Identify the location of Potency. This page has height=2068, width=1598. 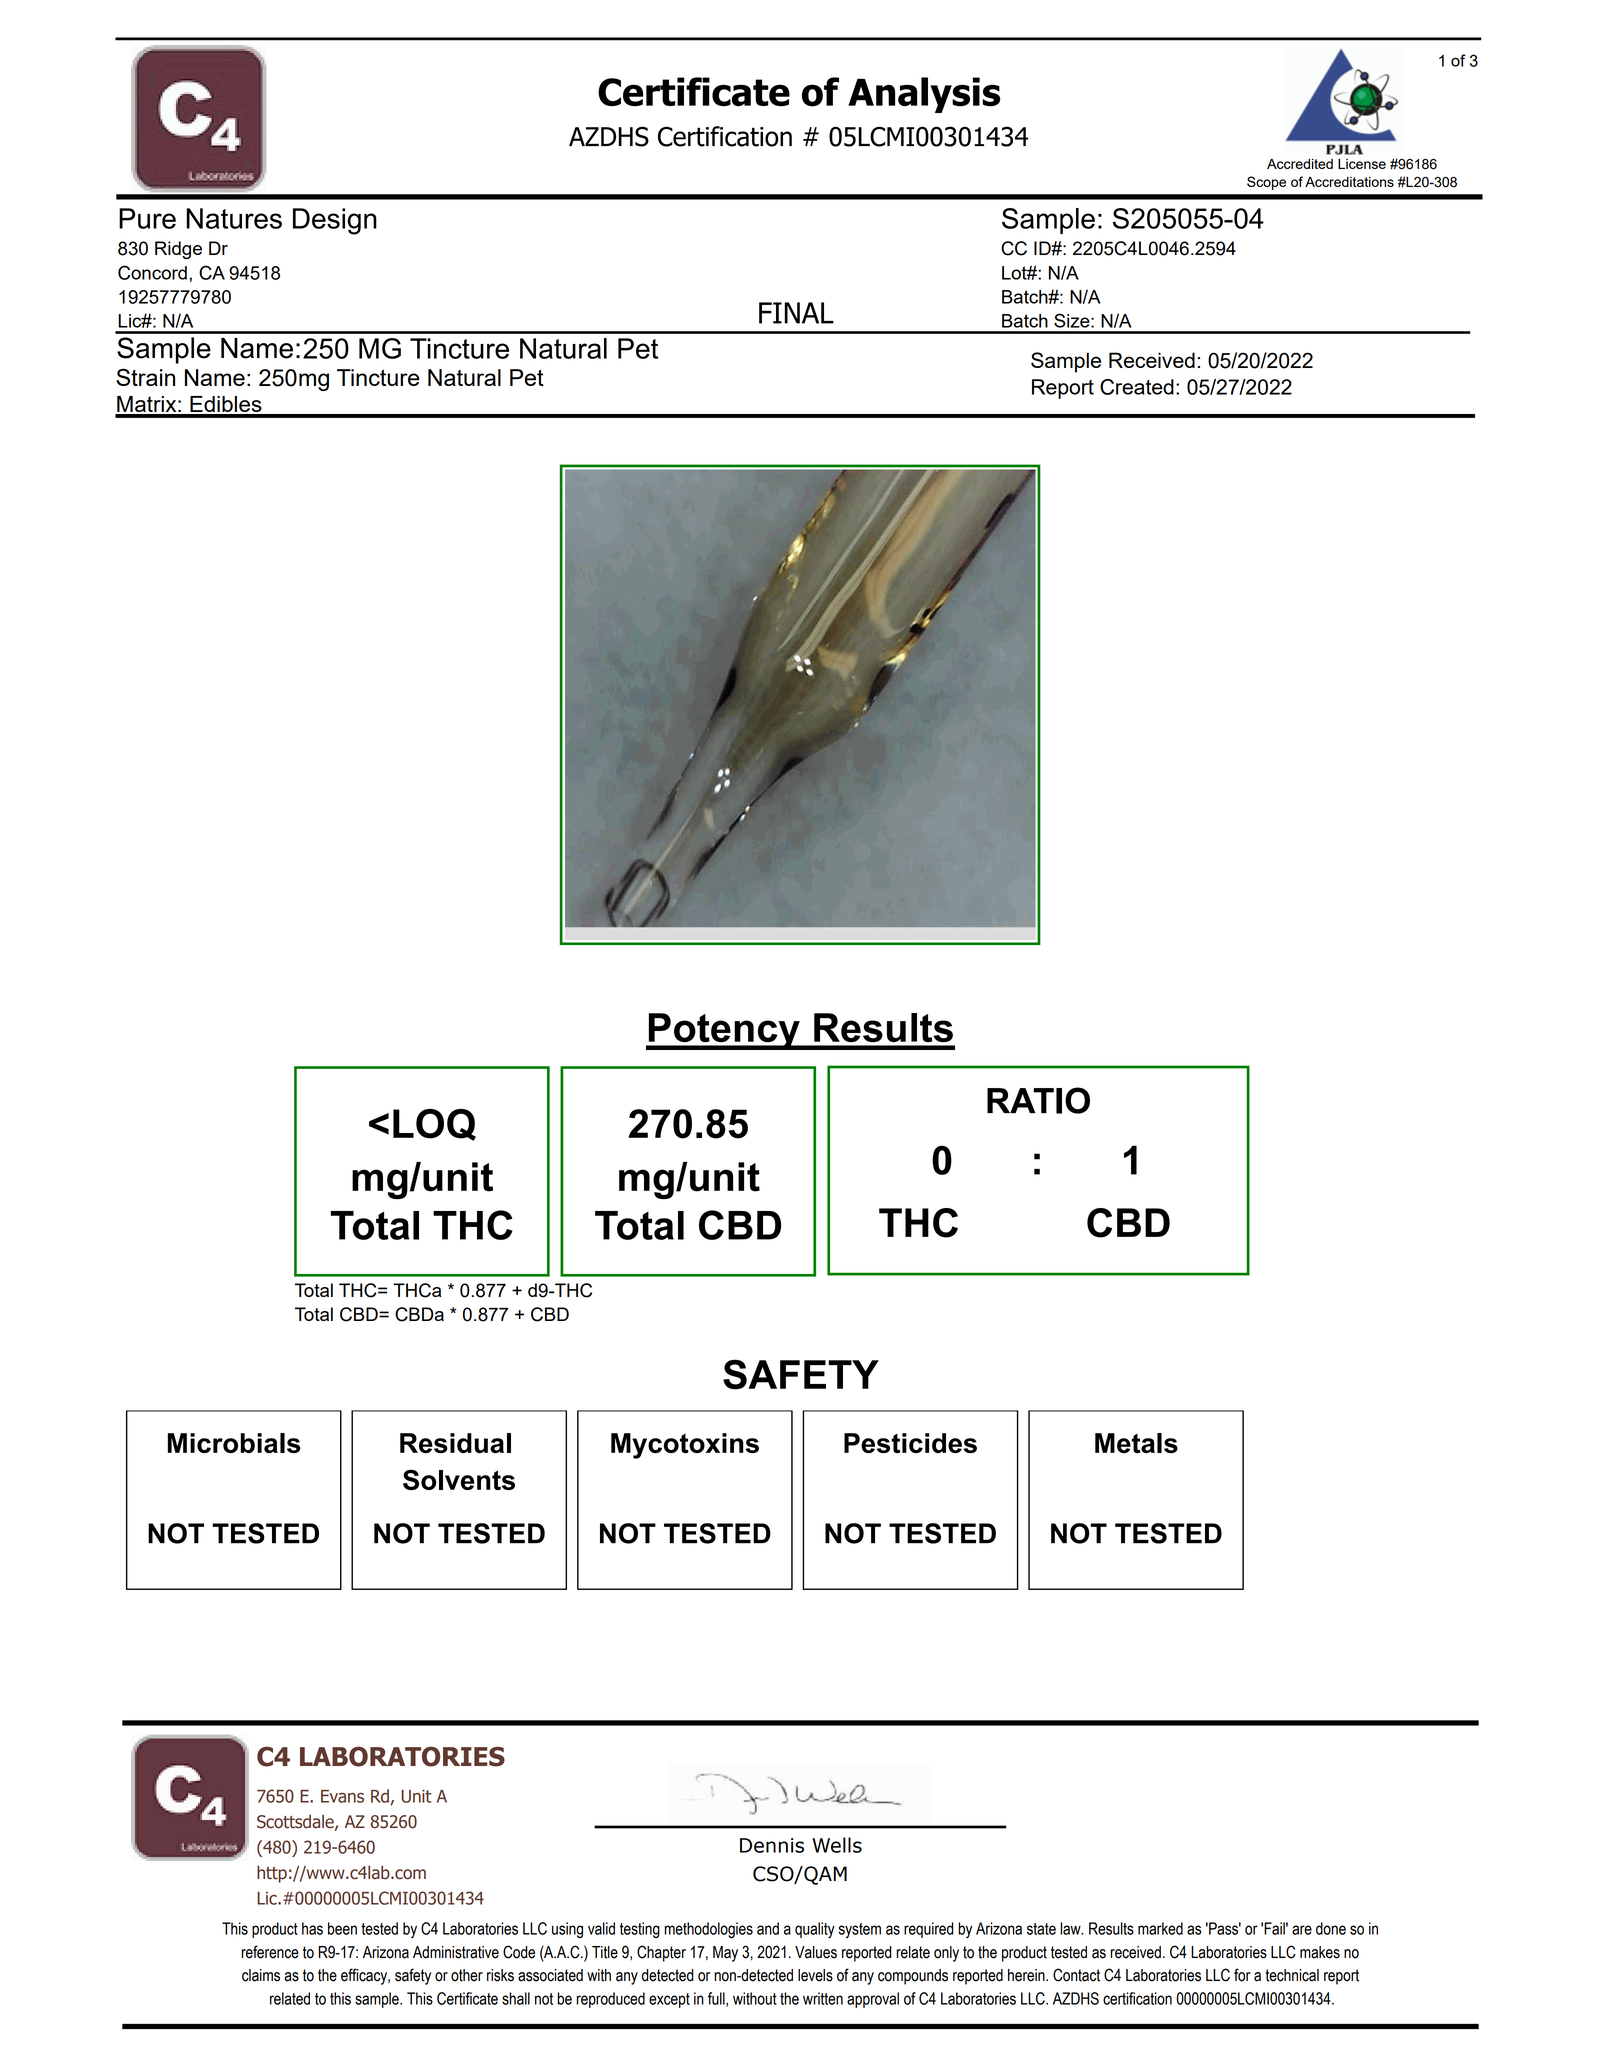
(724, 1031).
